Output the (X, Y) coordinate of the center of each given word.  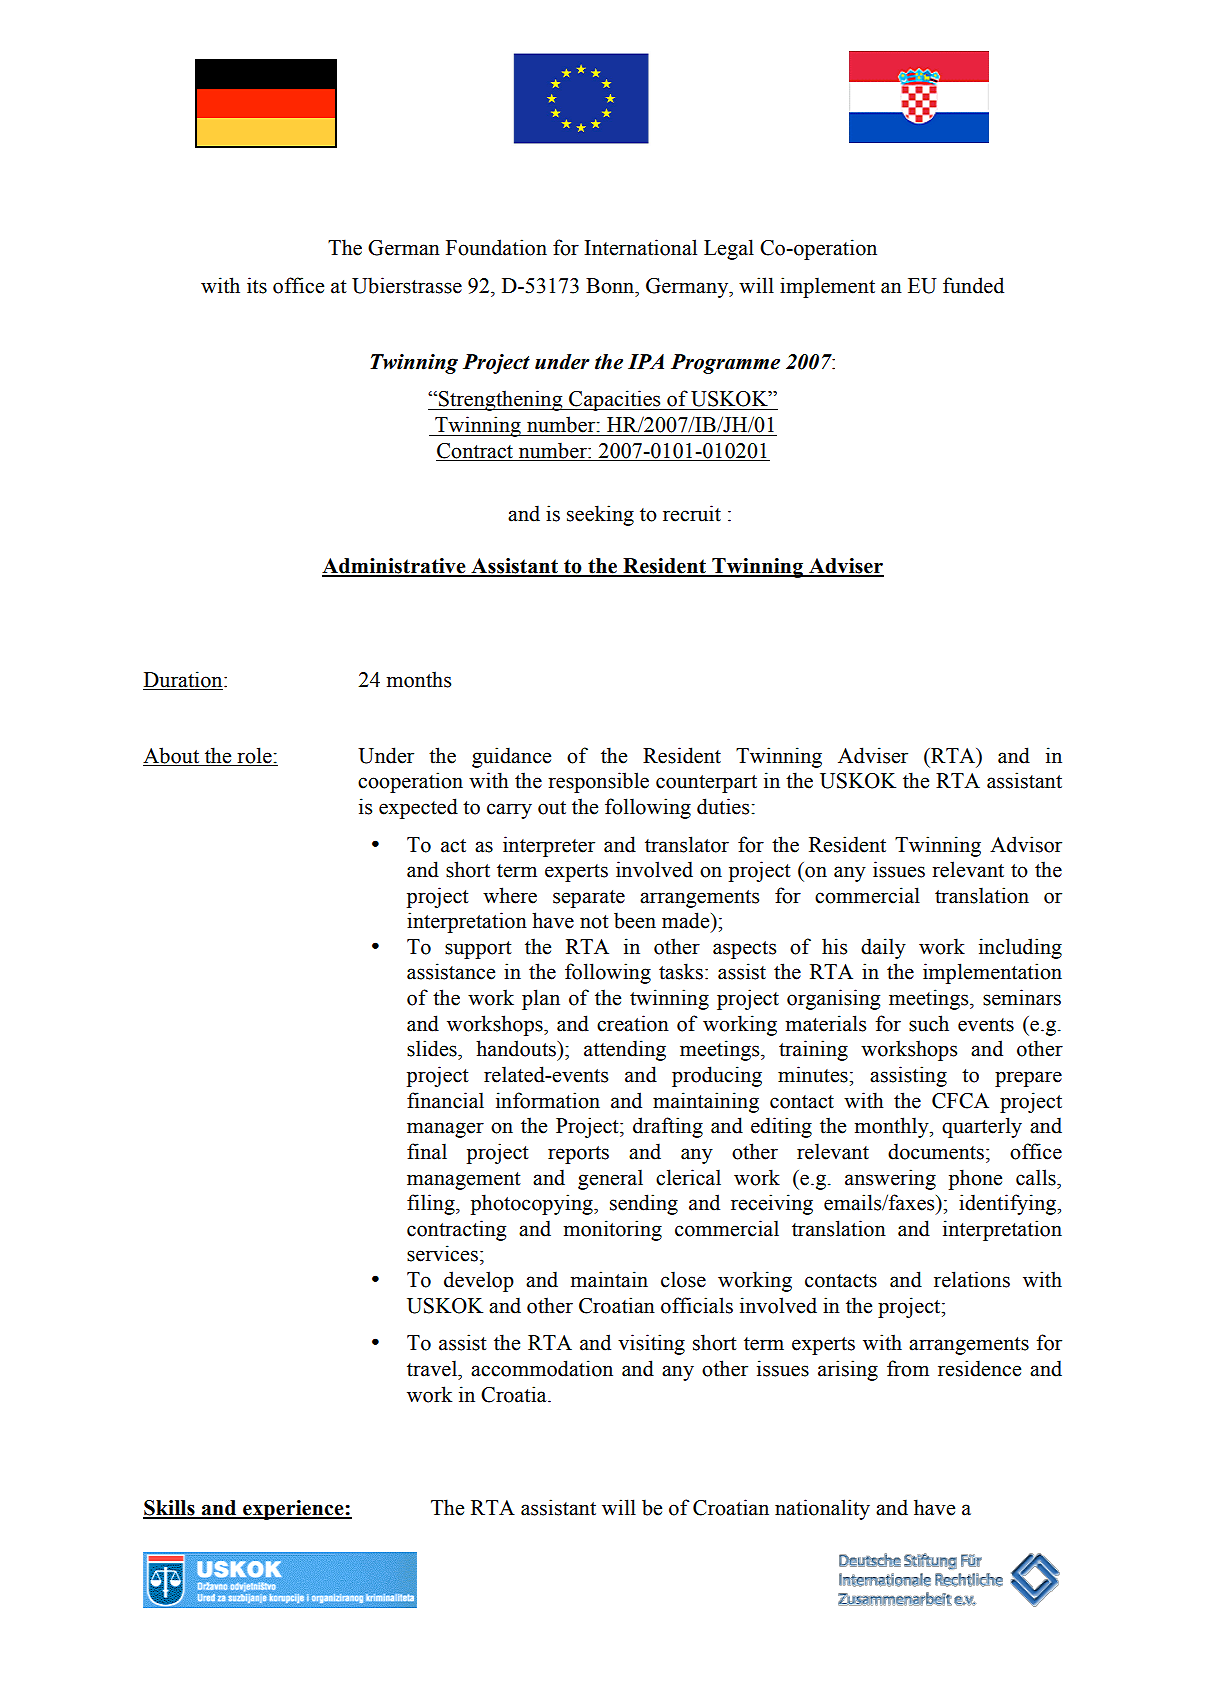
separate (589, 899)
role (254, 755)
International (641, 247)
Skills (170, 1509)
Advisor (1026, 844)
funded (973, 285)
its (257, 285)
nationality (822, 1509)
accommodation (542, 1368)
